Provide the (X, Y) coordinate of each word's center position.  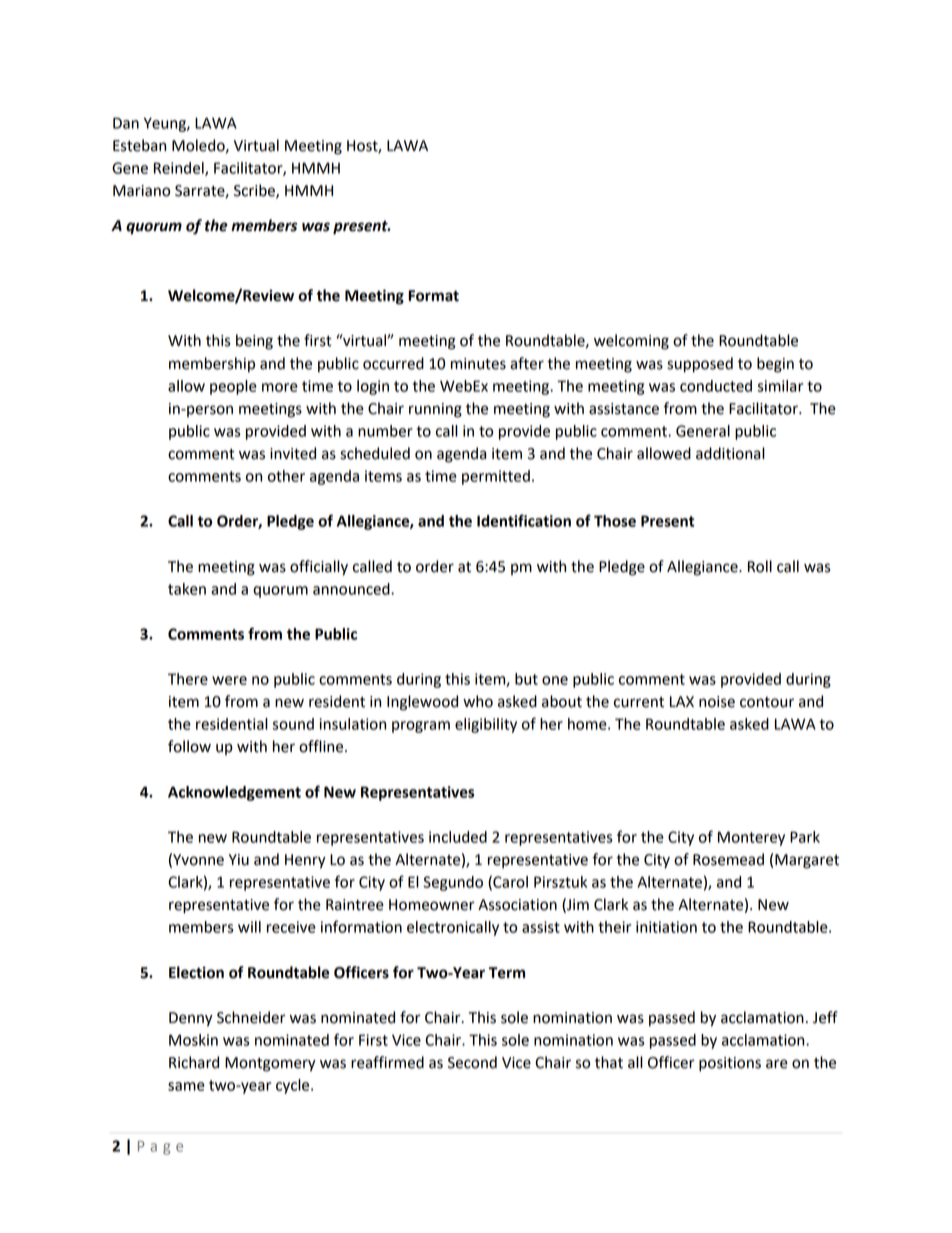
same (186, 1086)
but (526, 679)
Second (472, 1062)
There (188, 679)
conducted (716, 386)
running (435, 410)
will (249, 927)
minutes (478, 364)
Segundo (453, 883)
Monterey (751, 838)
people (233, 387)
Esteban (139, 145)
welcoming (631, 342)
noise (717, 702)
